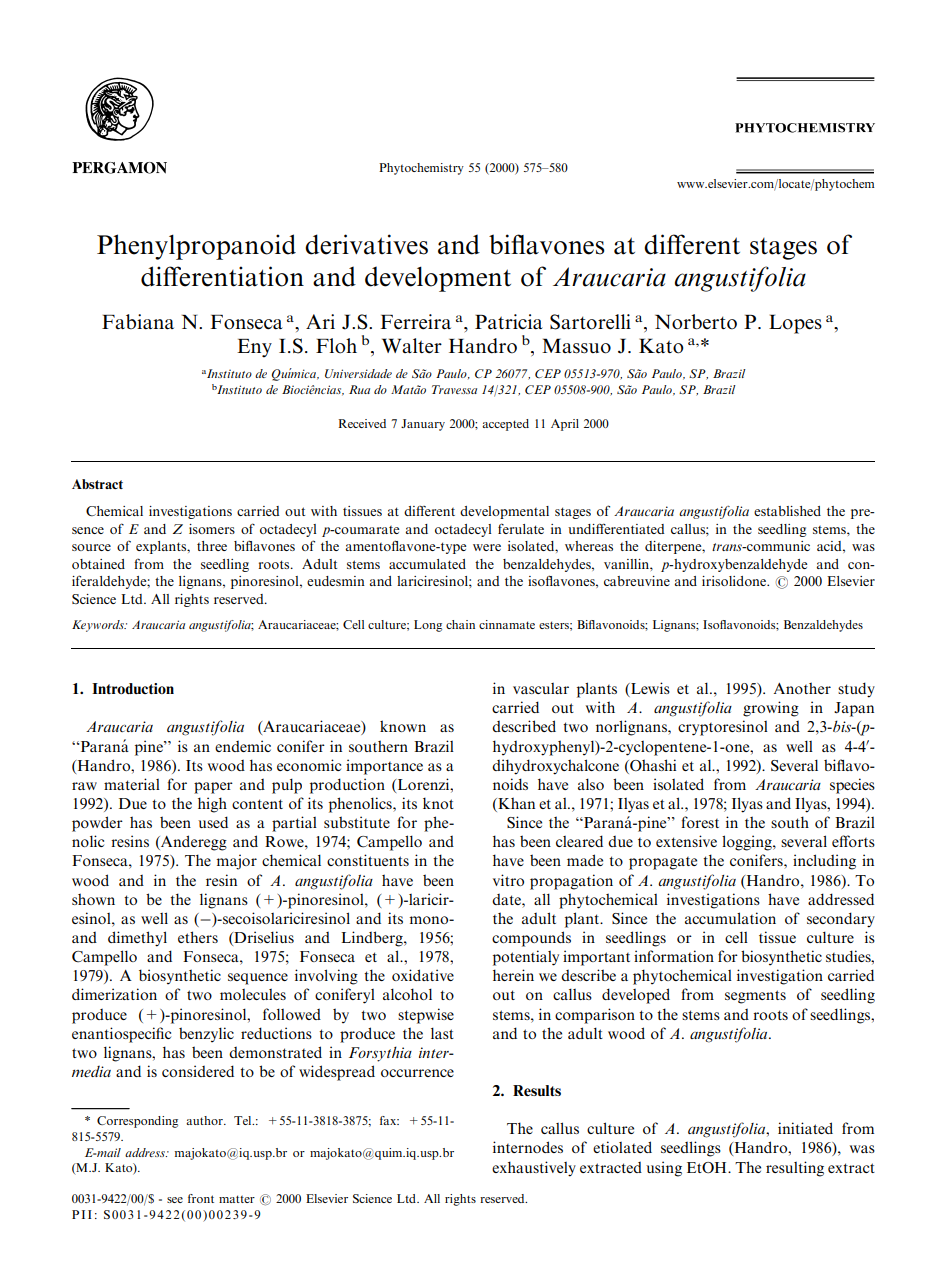  Describe the element at coordinates (795, 1169) in the screenshot. I see `resulting` at that location.
